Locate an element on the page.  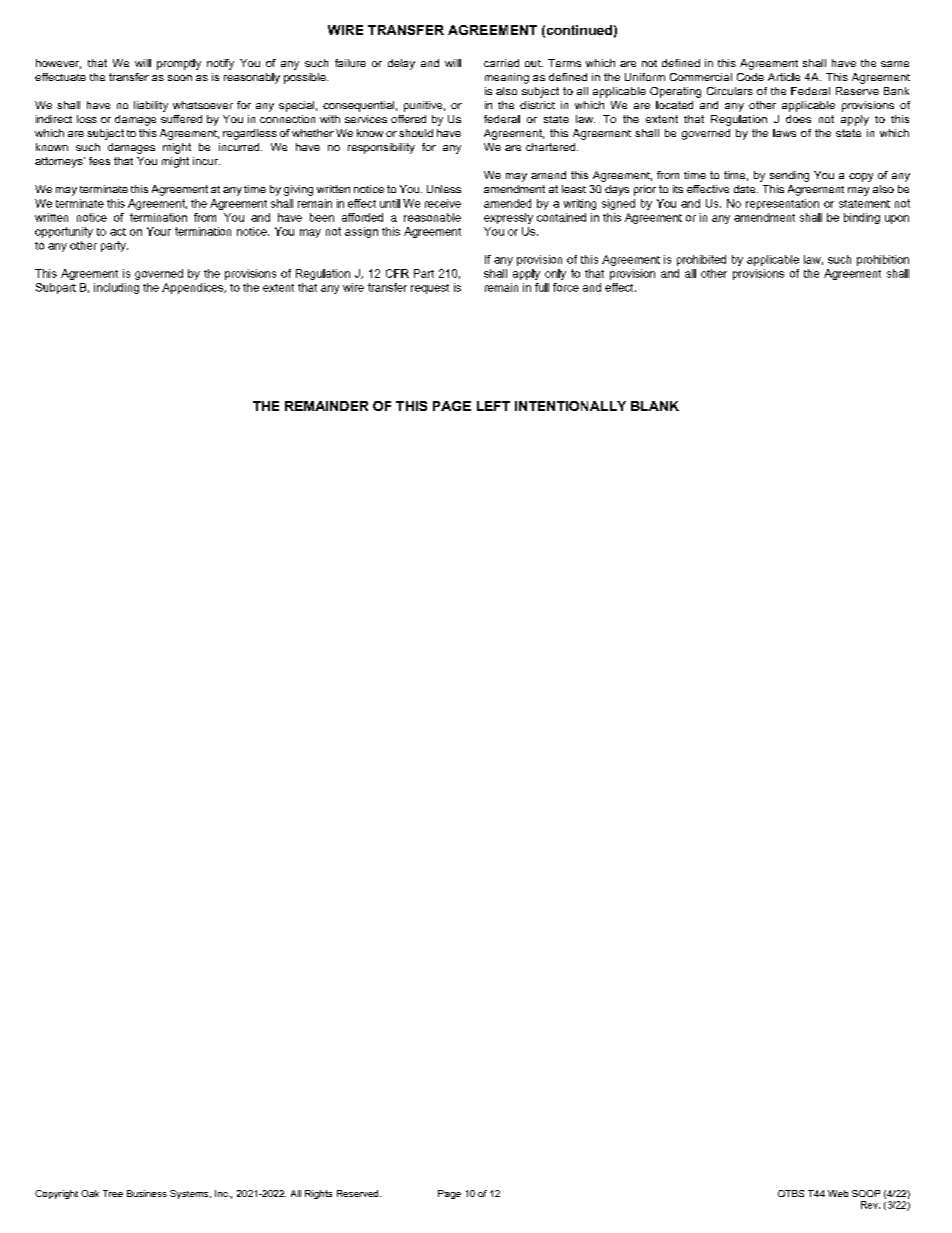
LEFT is located at coordinates (493, 406).
